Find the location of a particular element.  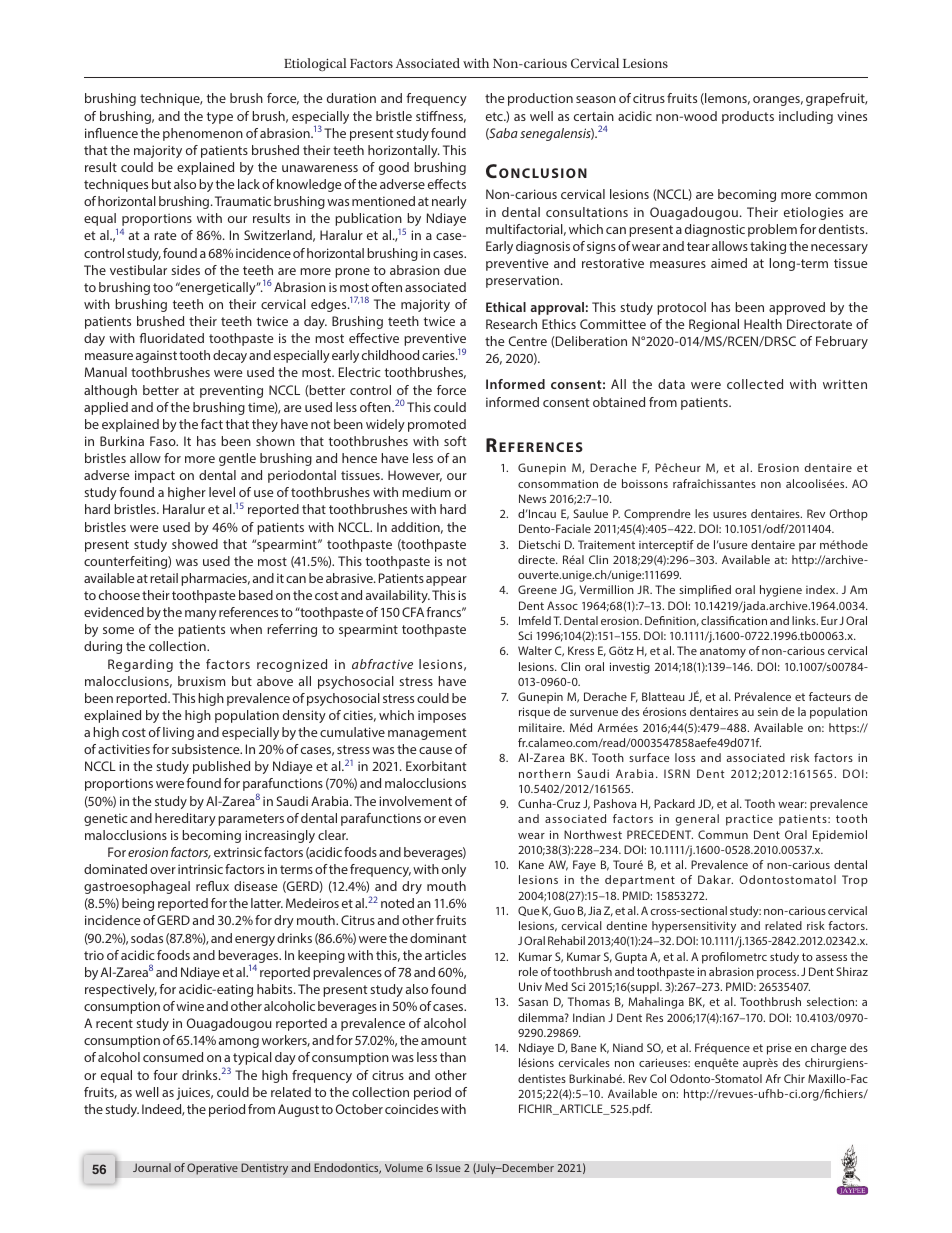

soft is located at coordinates (455, 441).
